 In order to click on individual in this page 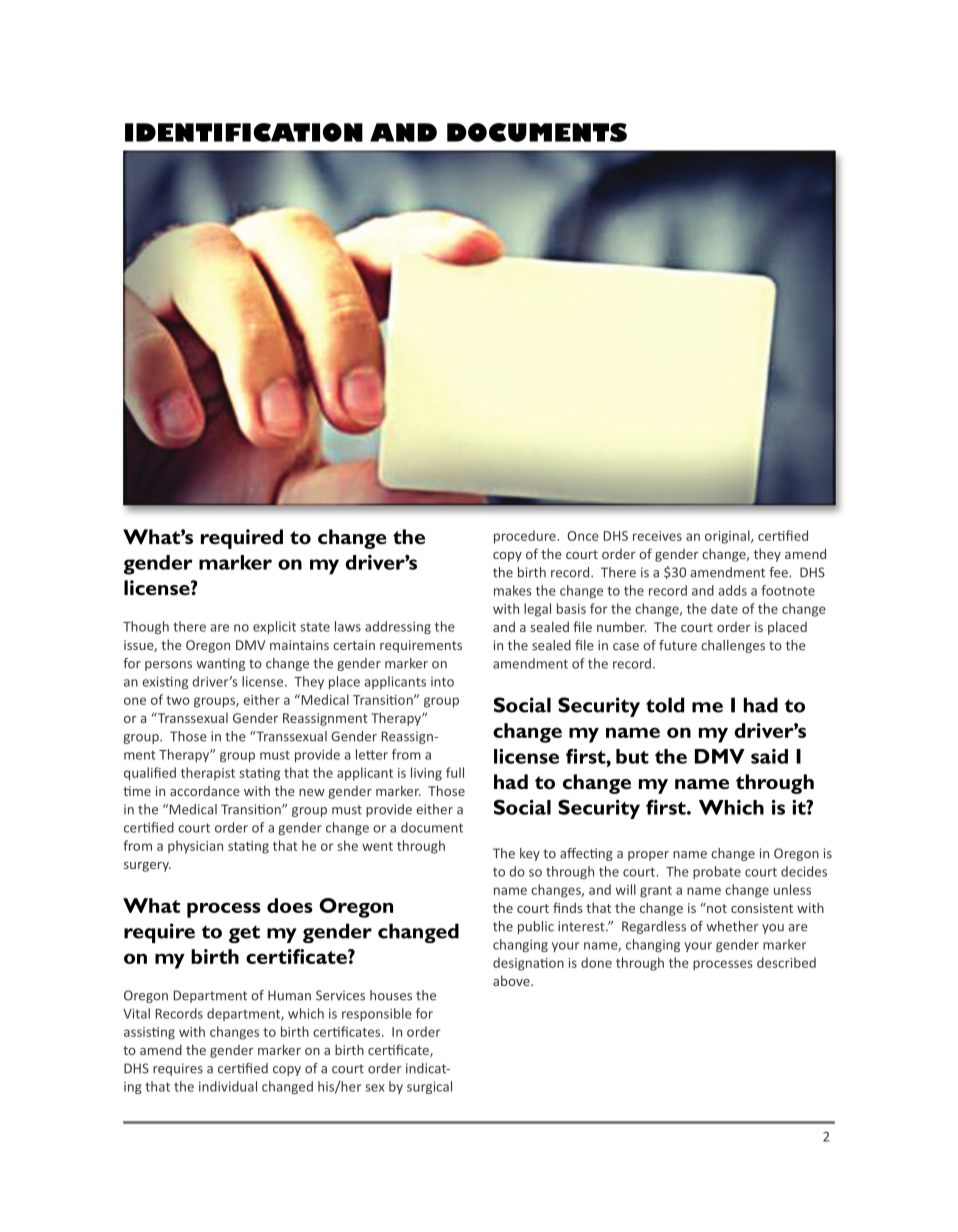, I will do `click(228, 1086)`.
